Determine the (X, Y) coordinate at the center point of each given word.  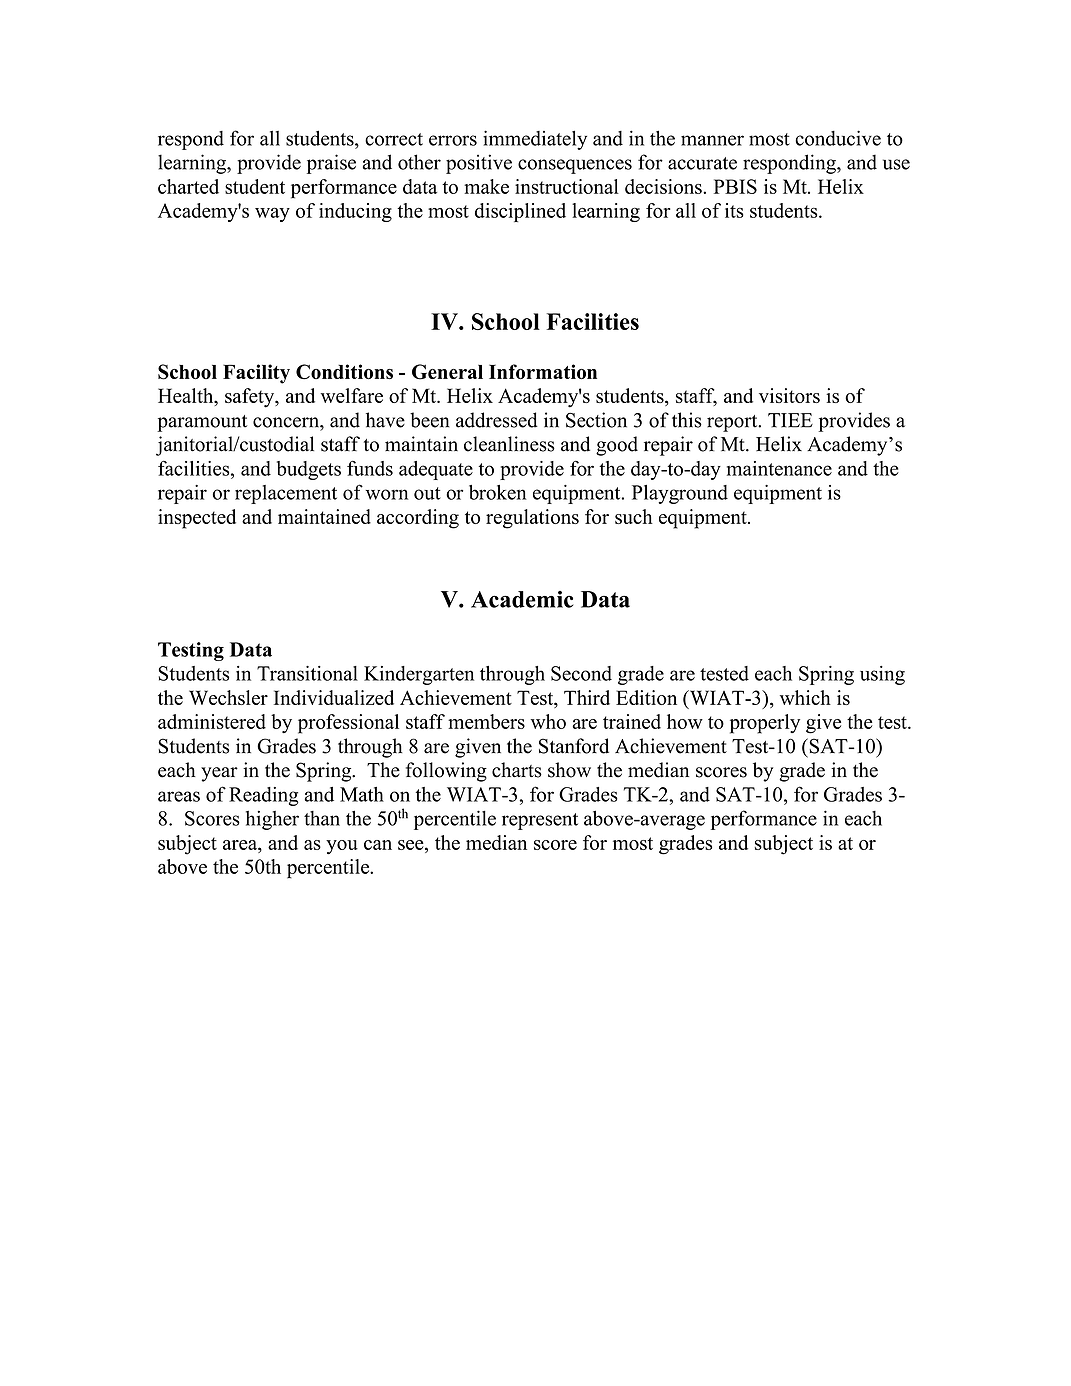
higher (272, 820)
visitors (789, 395)
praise (331, 164)
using (882, 675)
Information (543, 372)
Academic (522, 599)
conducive (838, 138)
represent (540, 821)
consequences (575, 166)
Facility (256, 374)
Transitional (307, 673)
